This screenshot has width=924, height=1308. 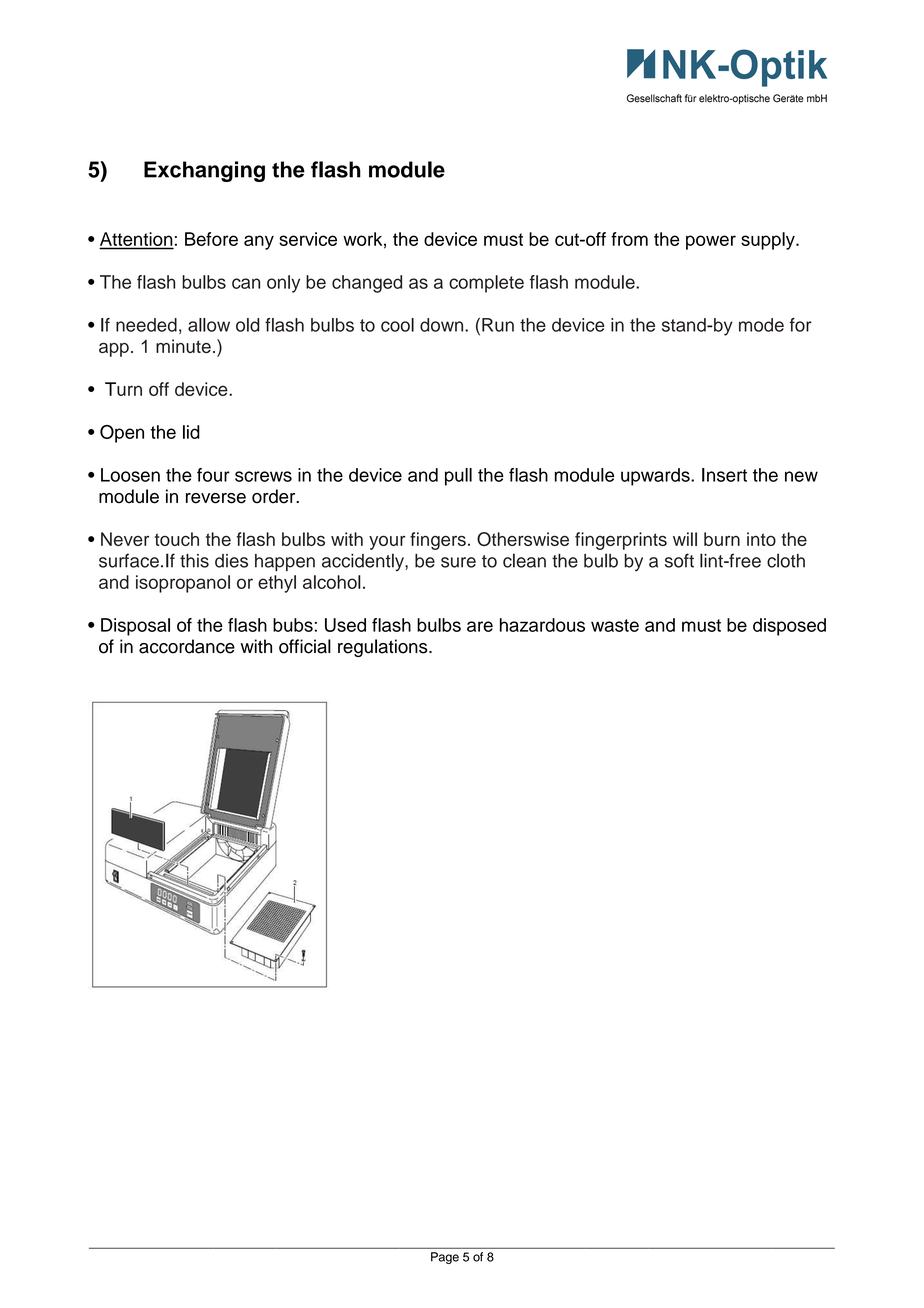 I want to click on are, so click(x=480, y=626).
